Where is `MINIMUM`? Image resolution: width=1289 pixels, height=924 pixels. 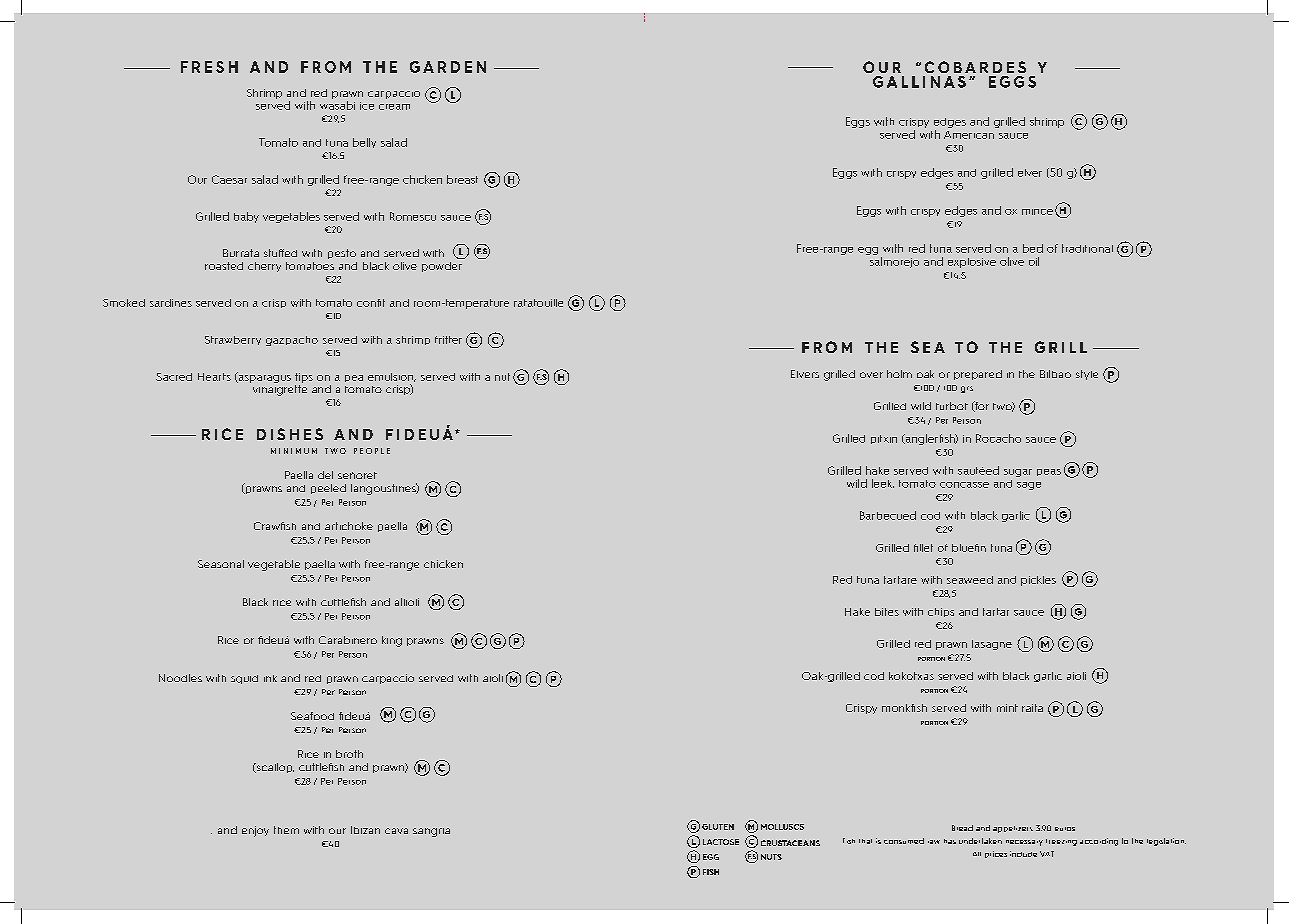 MINIMUM is located at coordinates (294, 451).
